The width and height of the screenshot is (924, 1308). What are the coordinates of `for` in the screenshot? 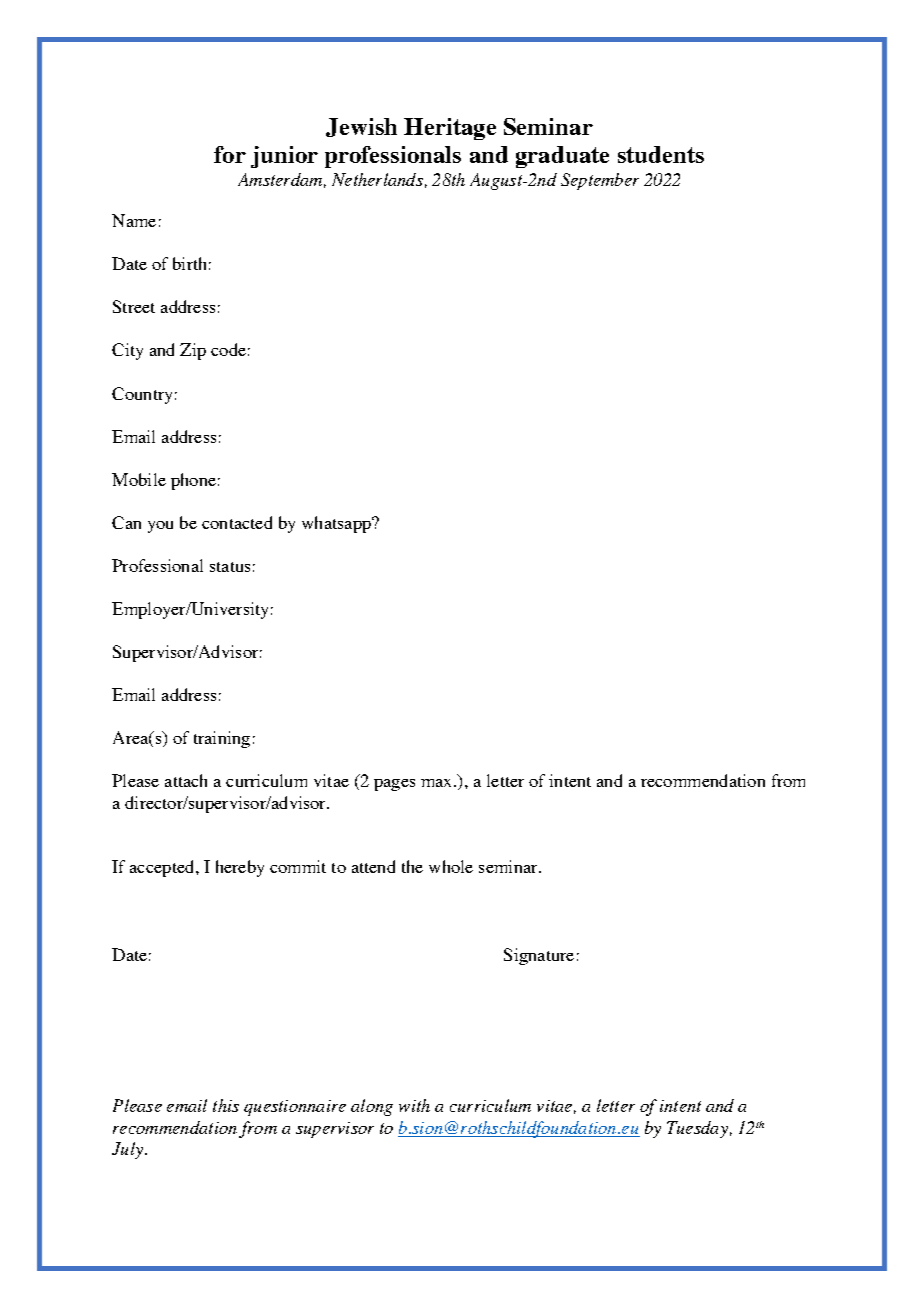 It's located at (230, 154).
